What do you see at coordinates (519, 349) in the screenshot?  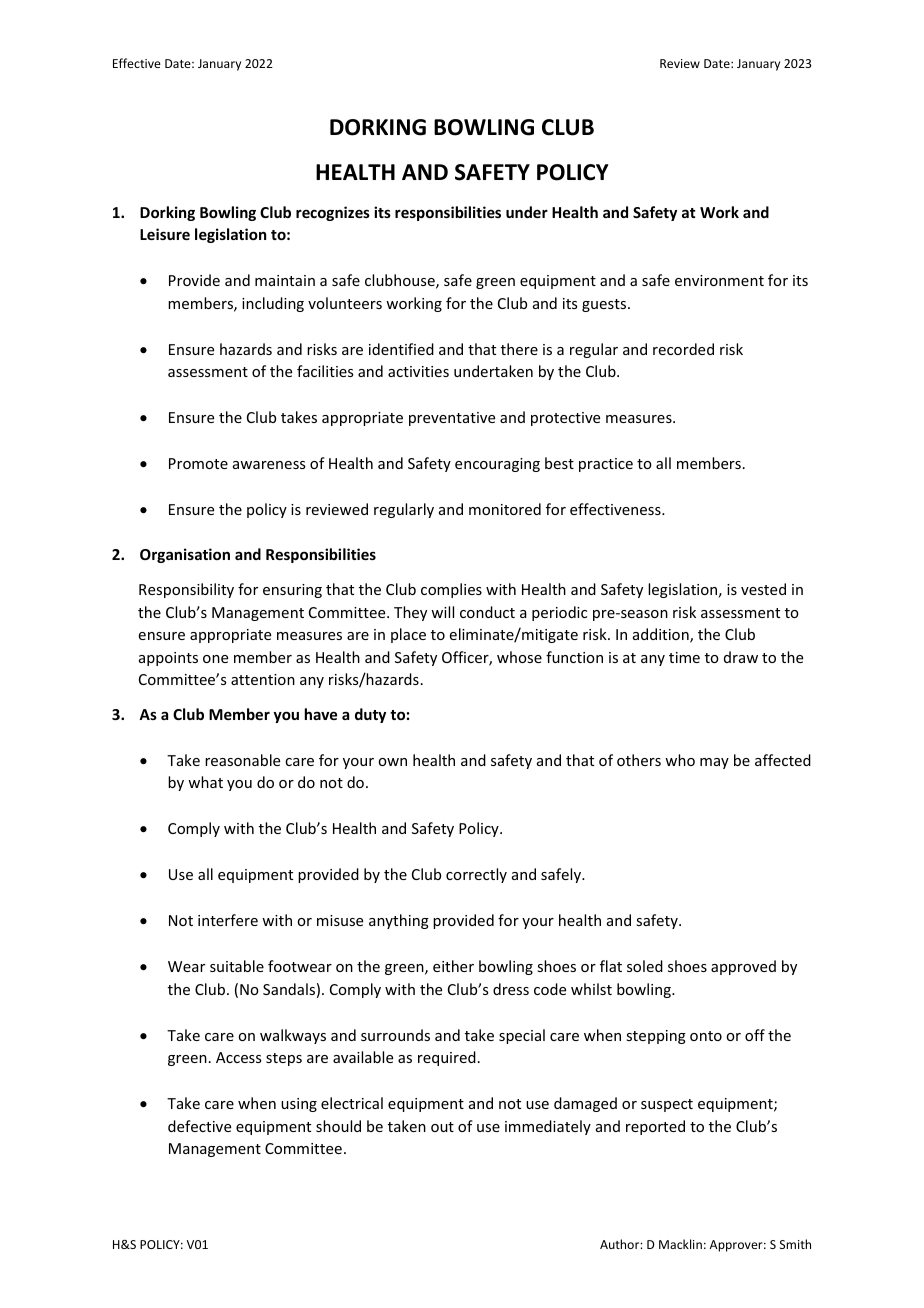 I see `there` at bounding box center [519, 349].
